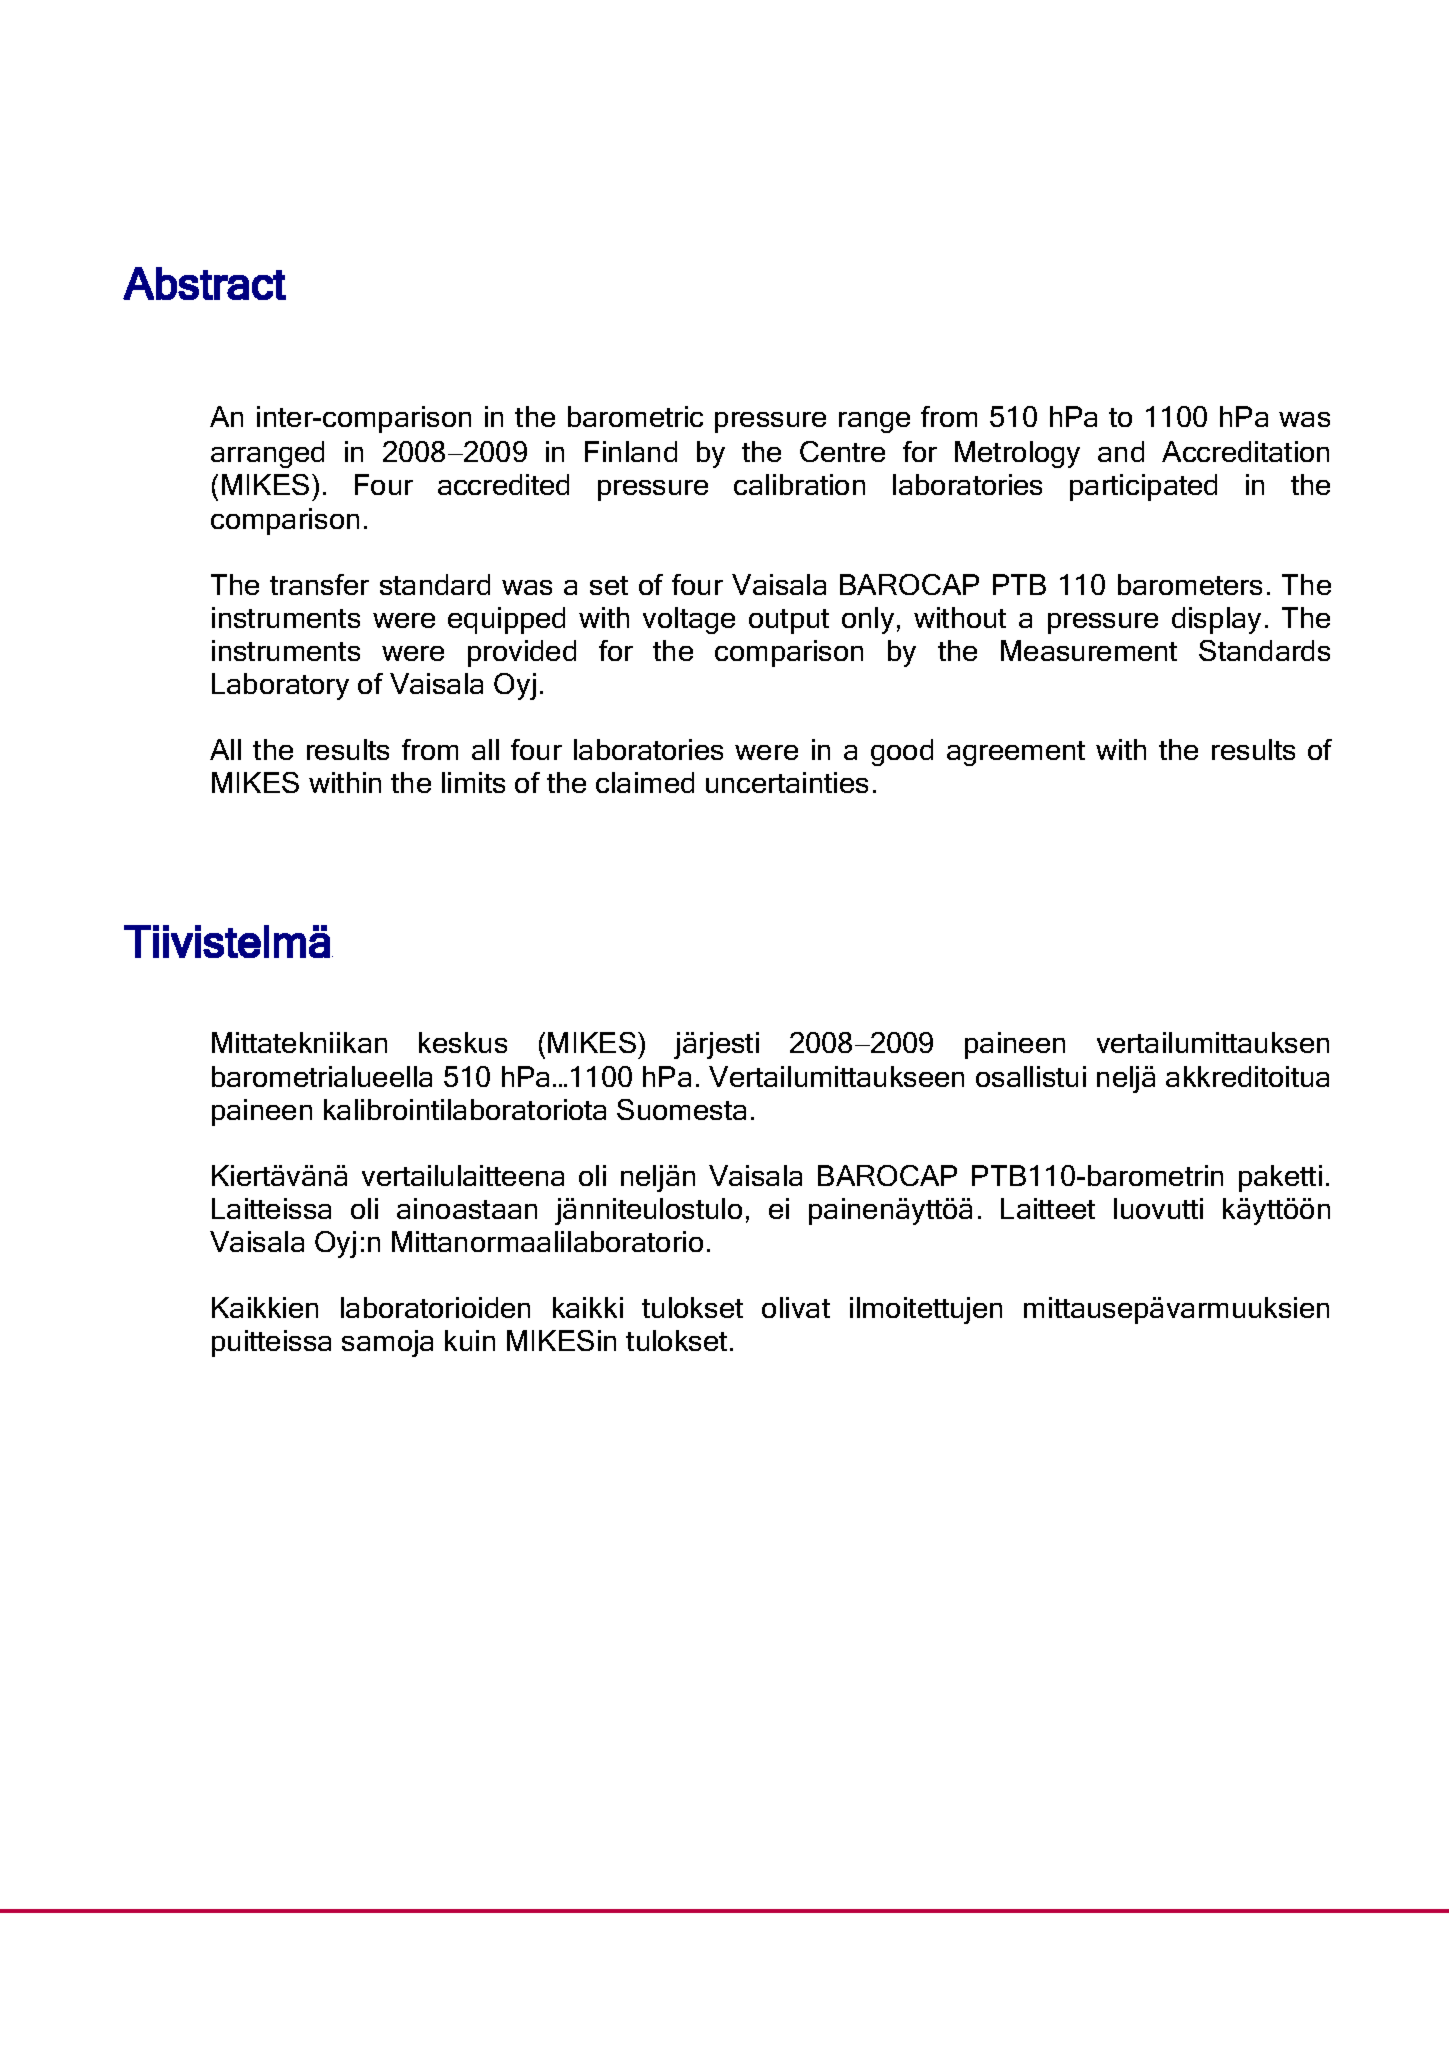 This screenshot has width=1449, height=2050. Describe the element at coordinates (635, 416) in the screenshot. I see `barometric` at that location.
